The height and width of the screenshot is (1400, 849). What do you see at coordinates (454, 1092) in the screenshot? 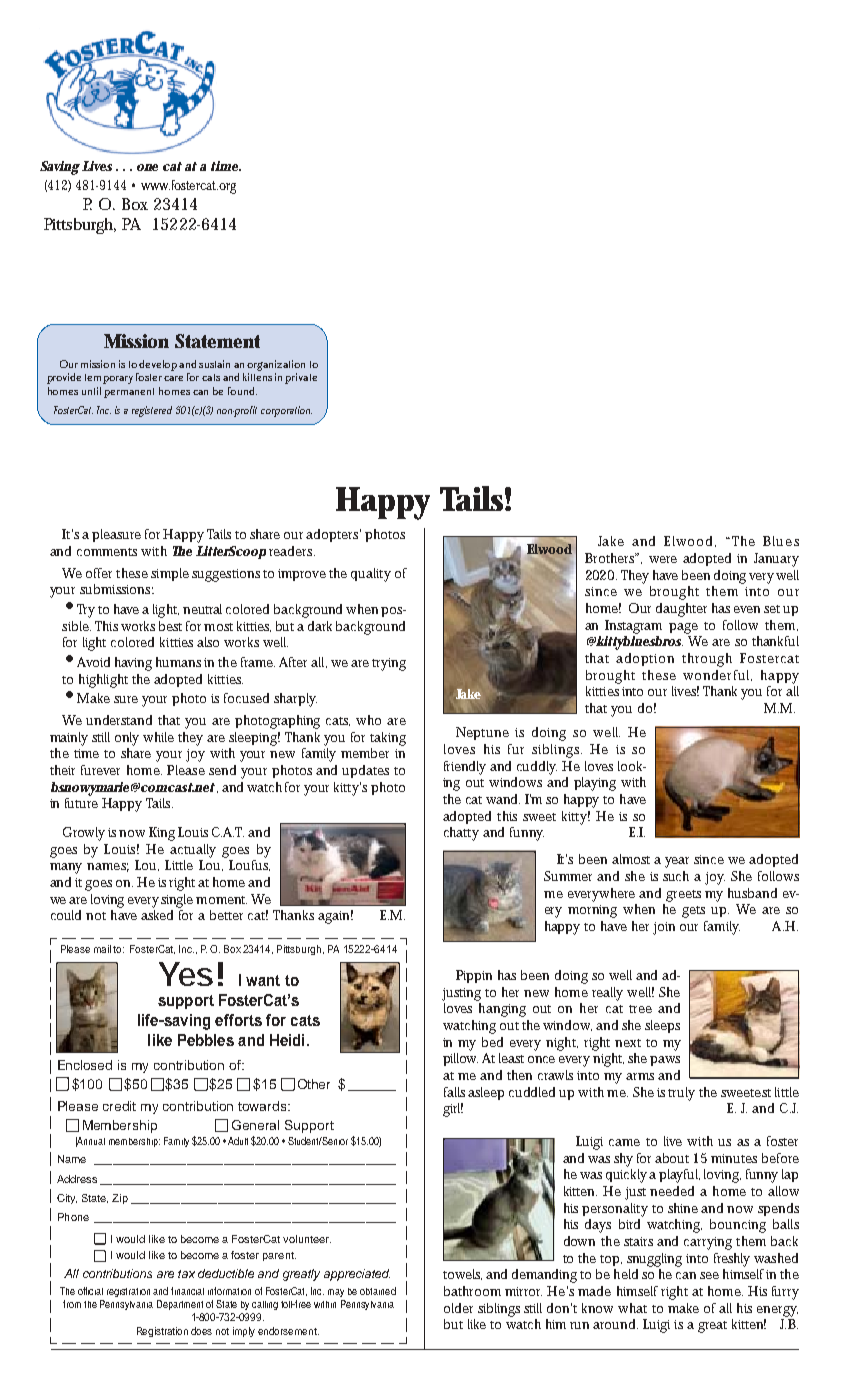
I see `falls` at bounding box center [454, 1092].
